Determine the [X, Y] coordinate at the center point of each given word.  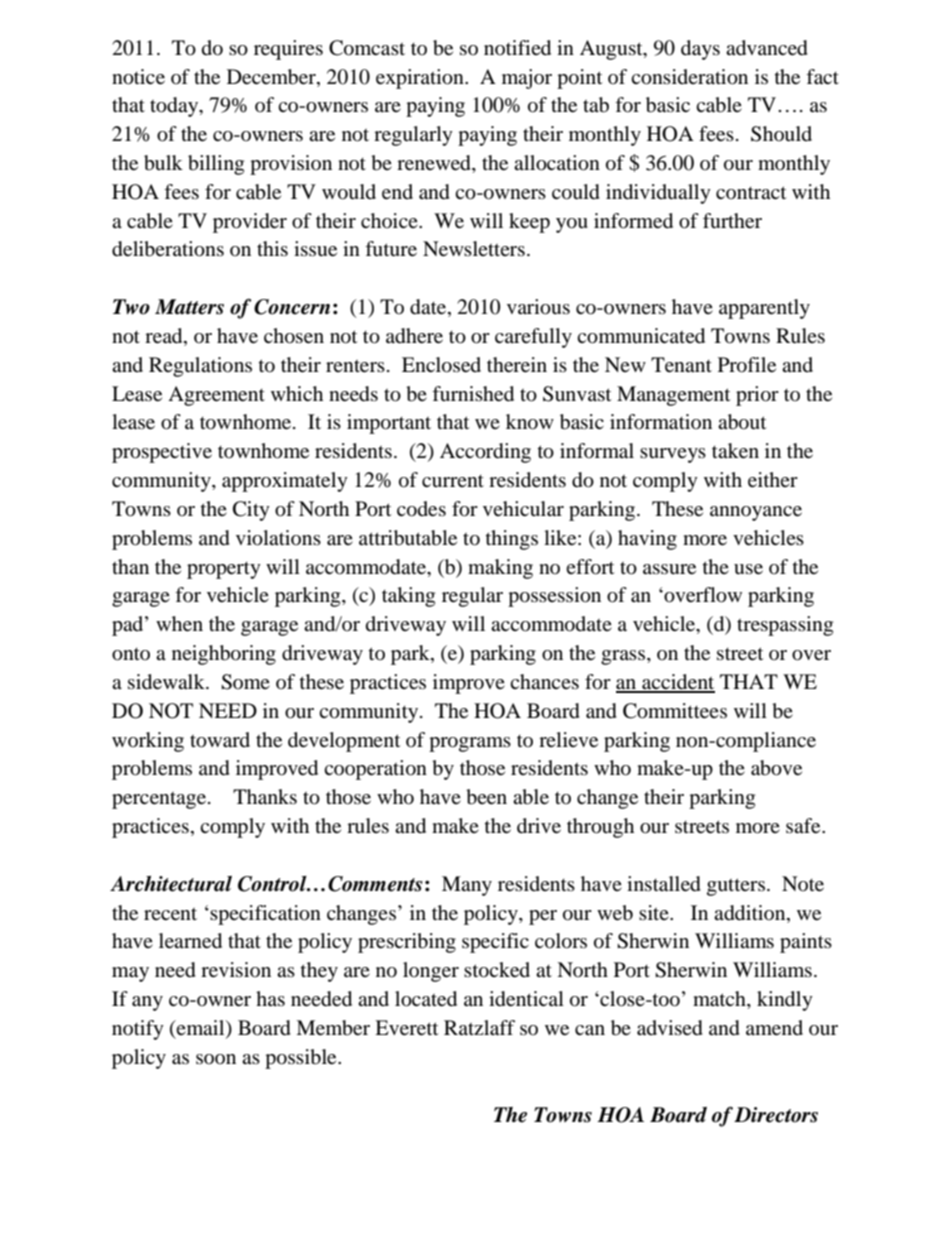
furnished [473, 394]
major [527, 79]
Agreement [216, 396]
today [175, 107]
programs [470, 744]
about [742, 422]
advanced [767, 48]
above [776, 768]
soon [216, 1059]
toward [220, 740]
